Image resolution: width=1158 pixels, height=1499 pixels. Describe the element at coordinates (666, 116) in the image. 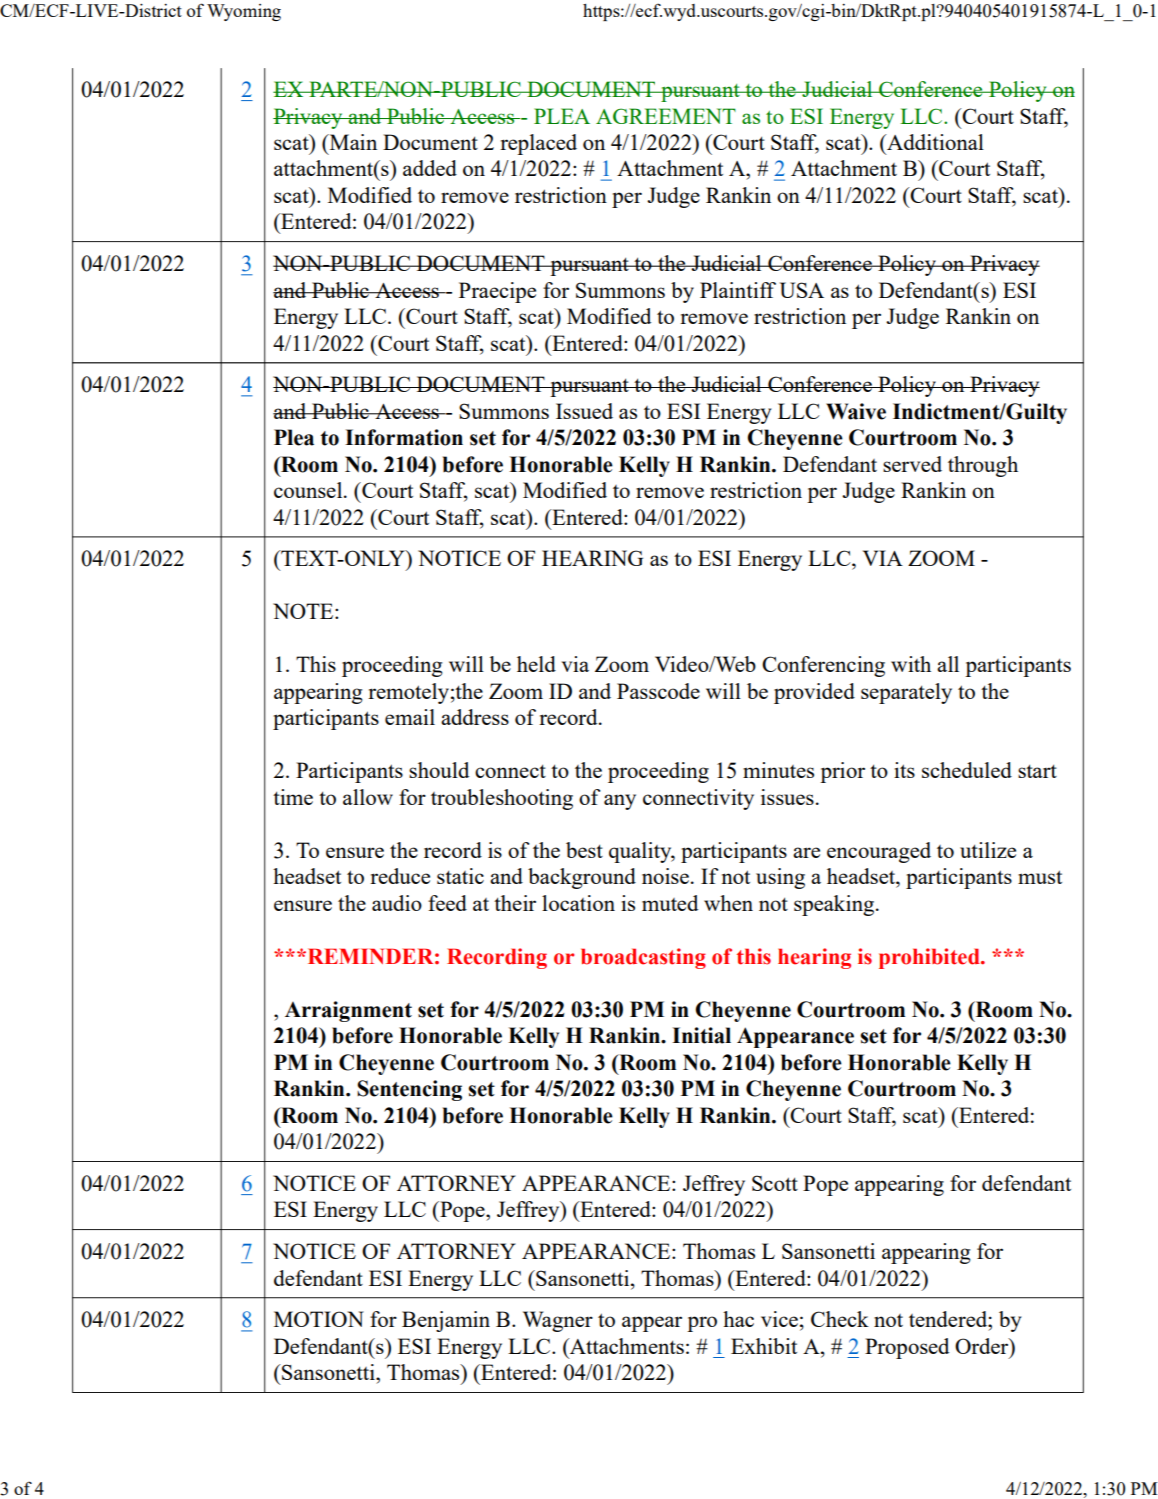

I see `AGREEMENT` at that location.
